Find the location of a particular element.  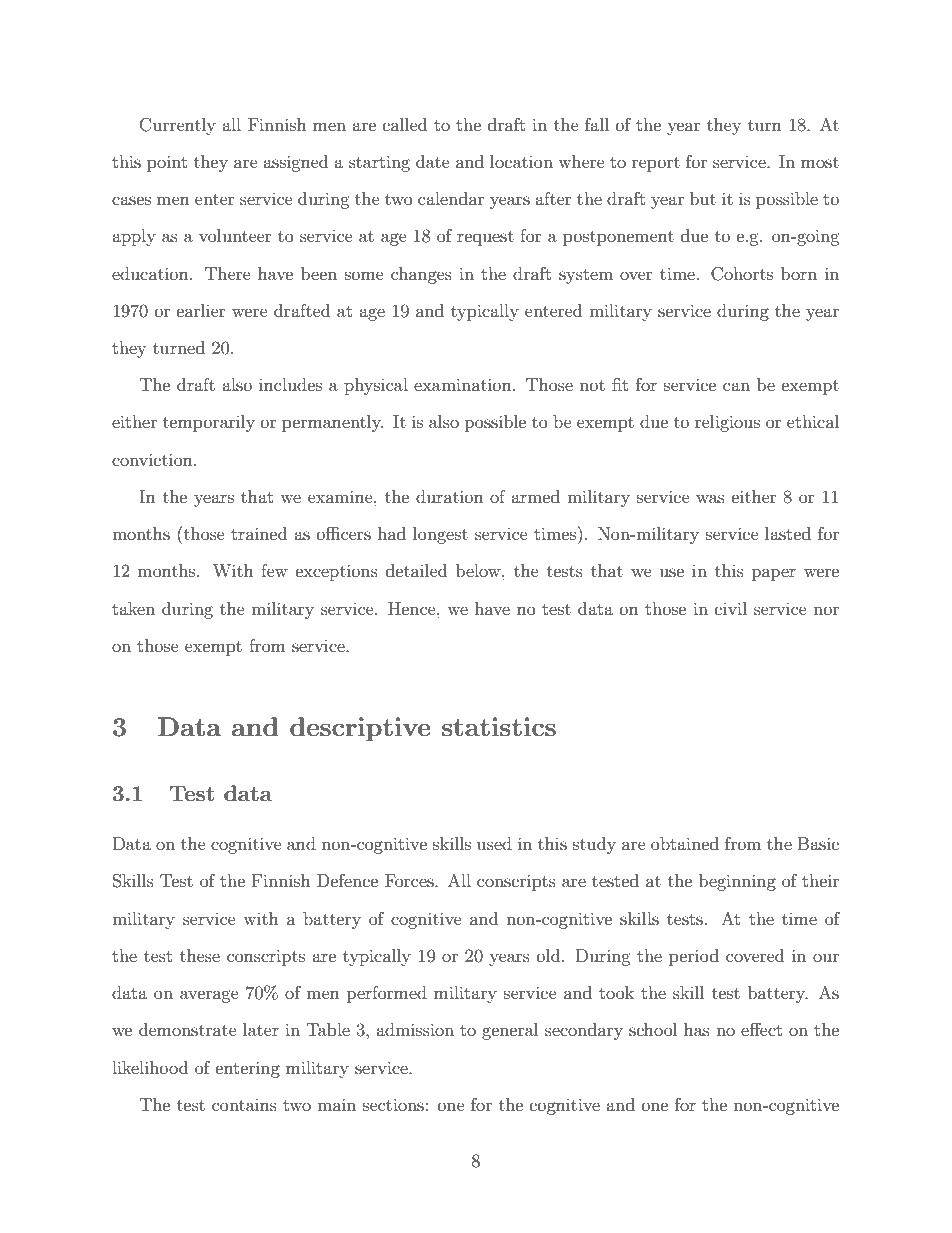

statistics is located at coordinates (499, 726).
